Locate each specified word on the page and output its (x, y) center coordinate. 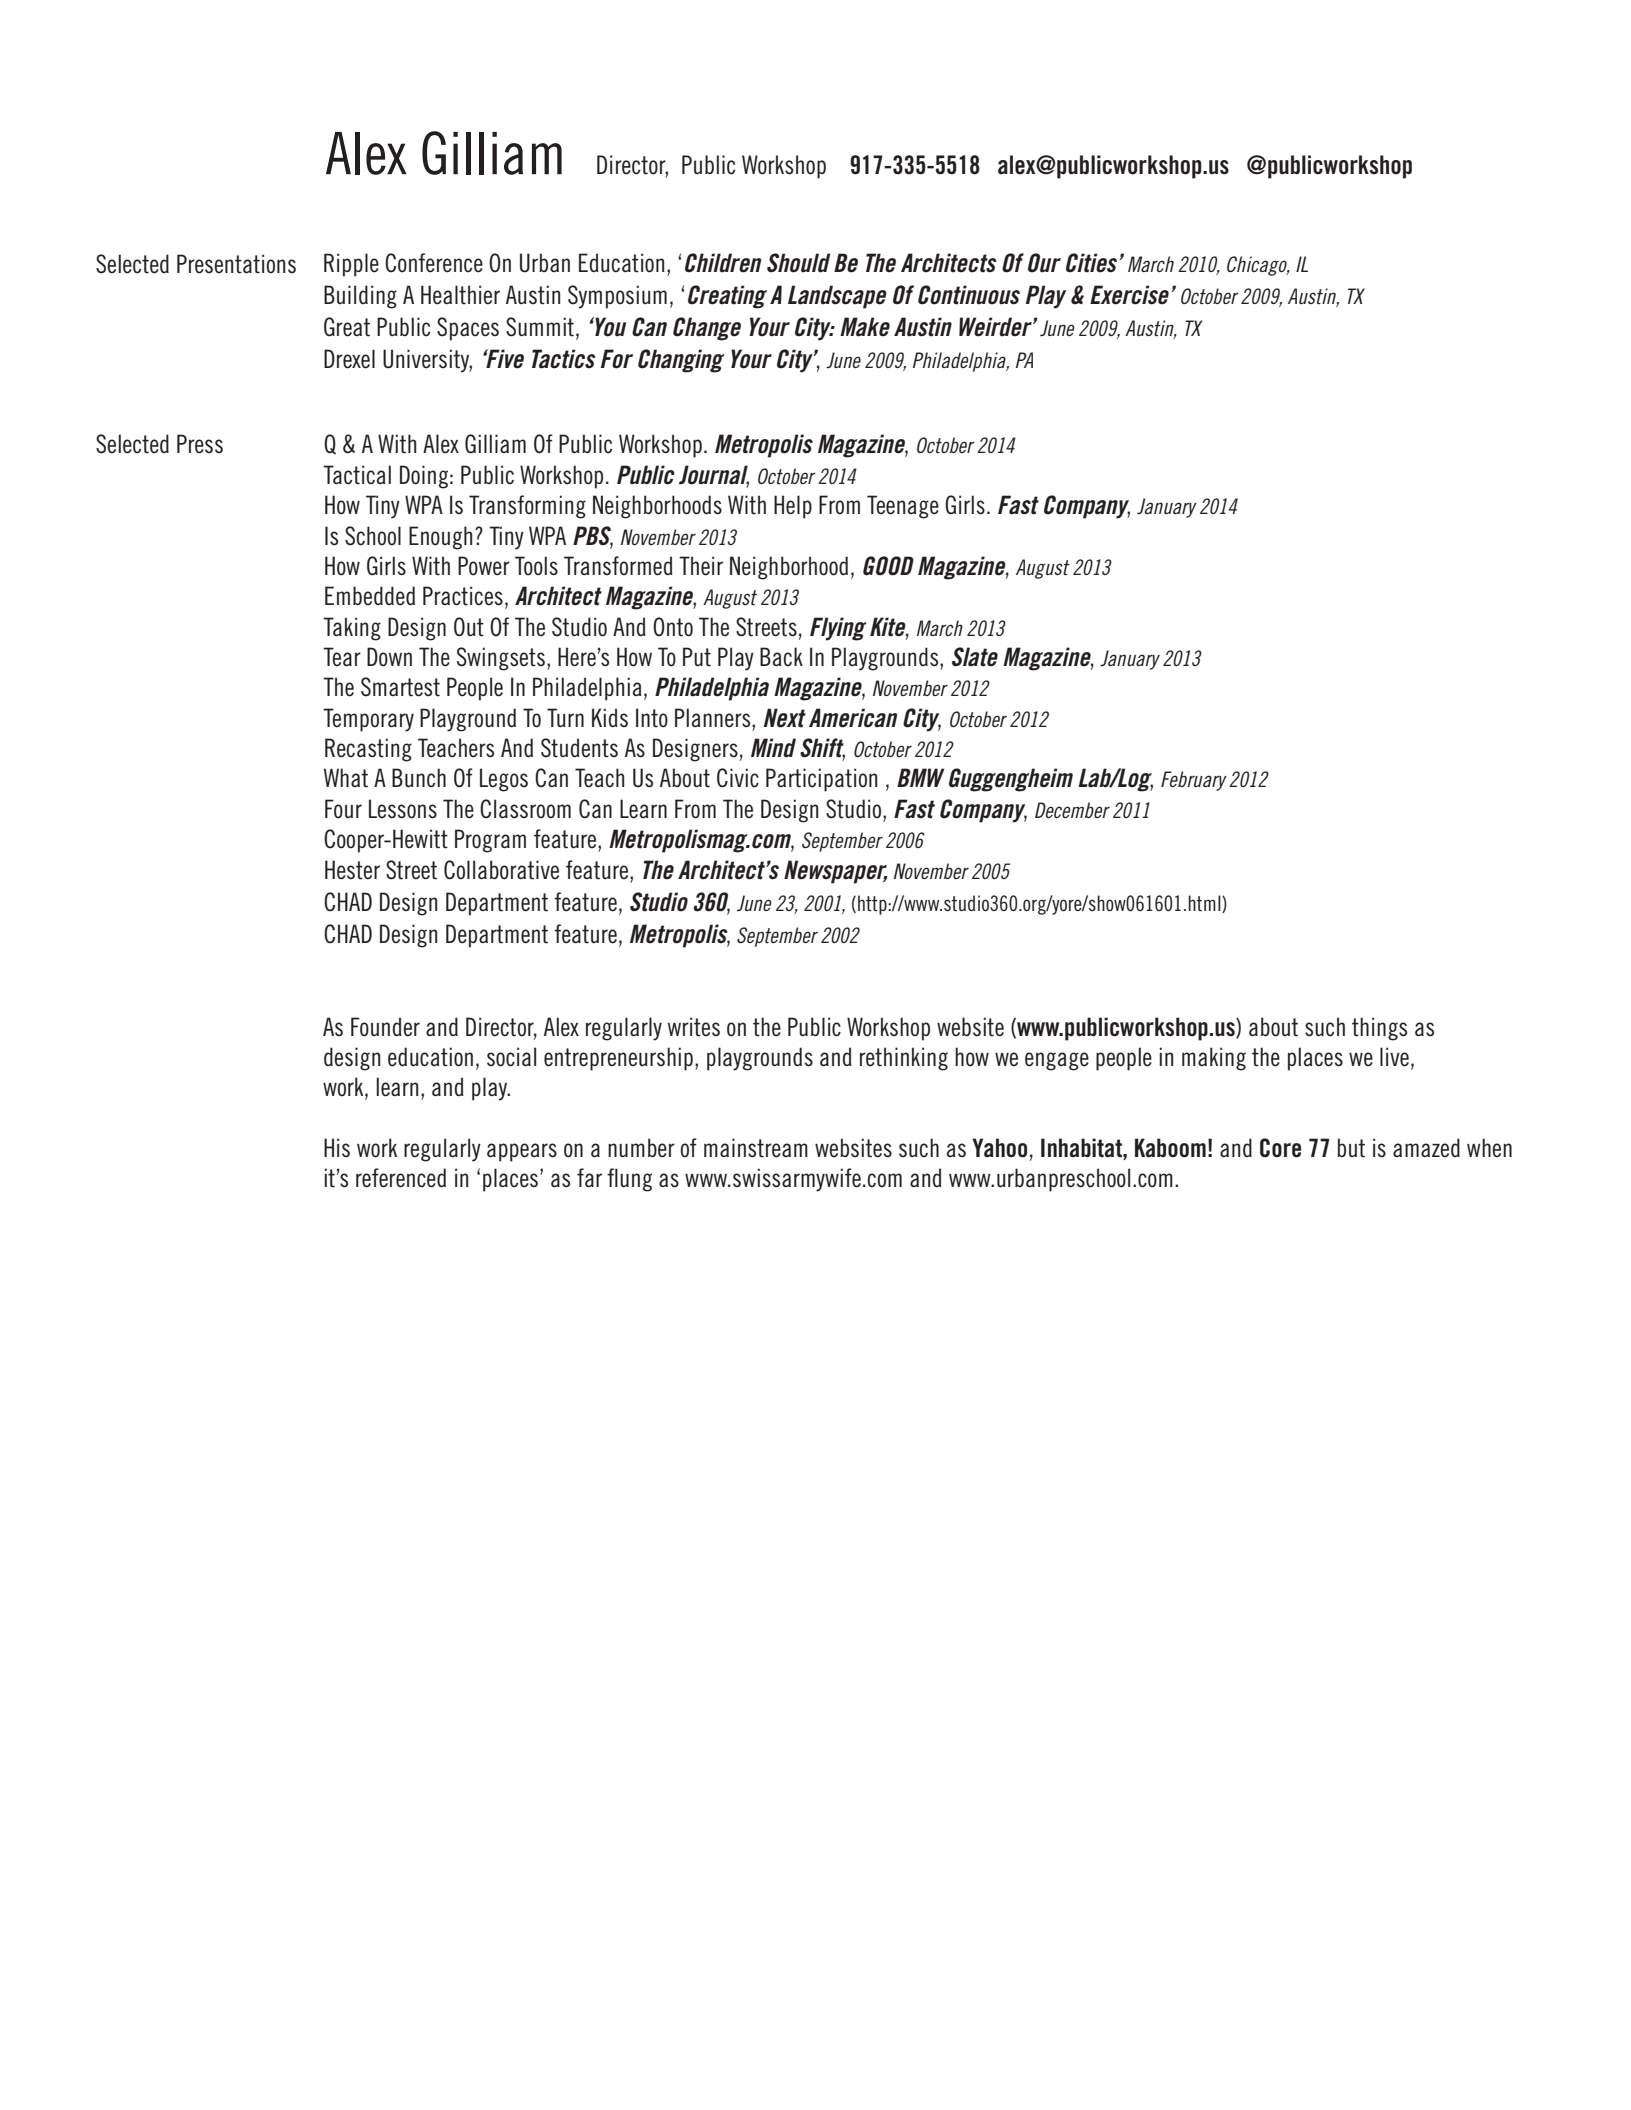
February (1194, 781)
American (853, 718)
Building (360, 297)
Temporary (368, 720)
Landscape (837, 297)
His (337, 1148)
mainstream (756, 1148)
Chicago (1258, 266)
